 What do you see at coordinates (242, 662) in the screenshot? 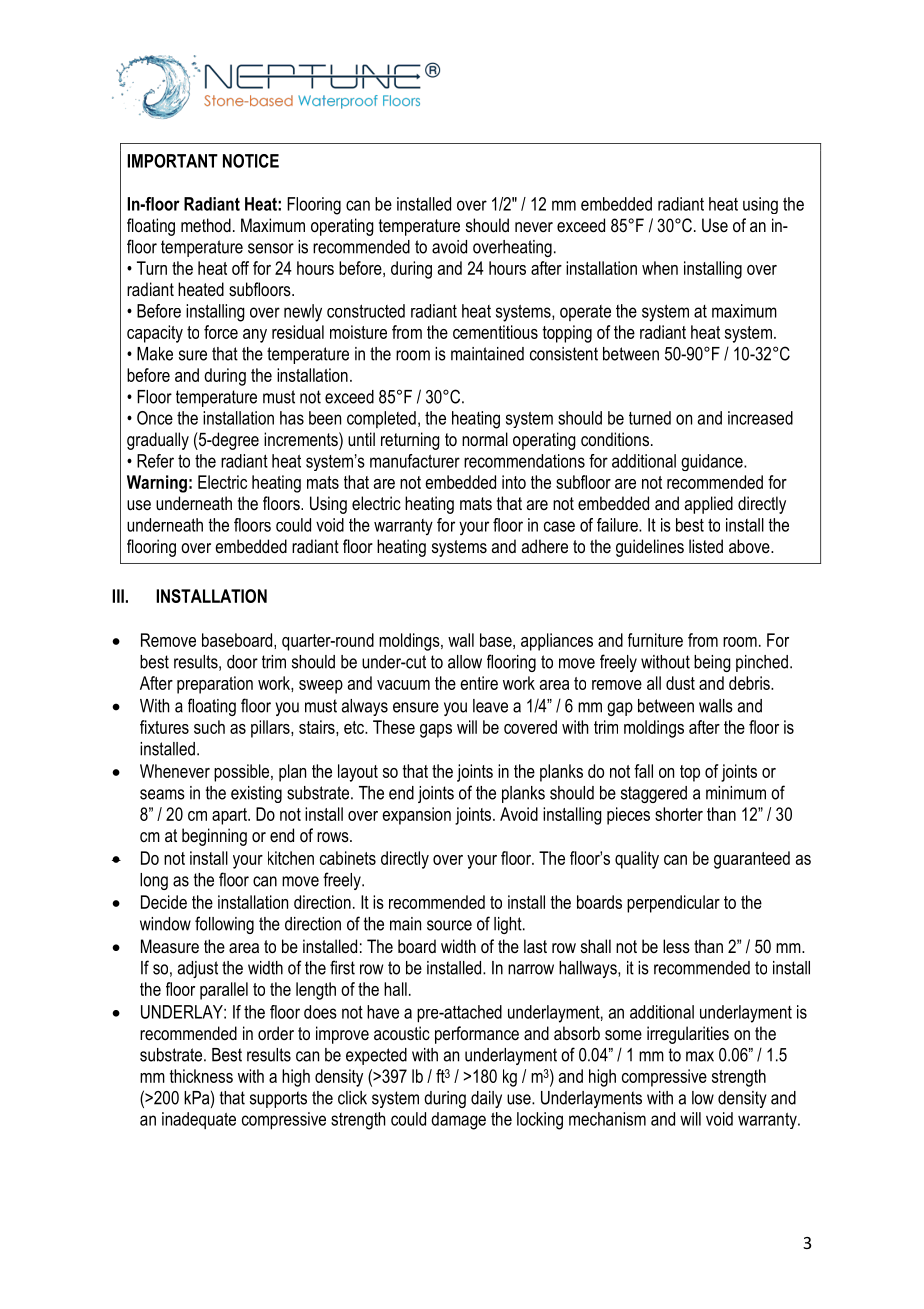
I see `door` at bounding box center [242, 662].
